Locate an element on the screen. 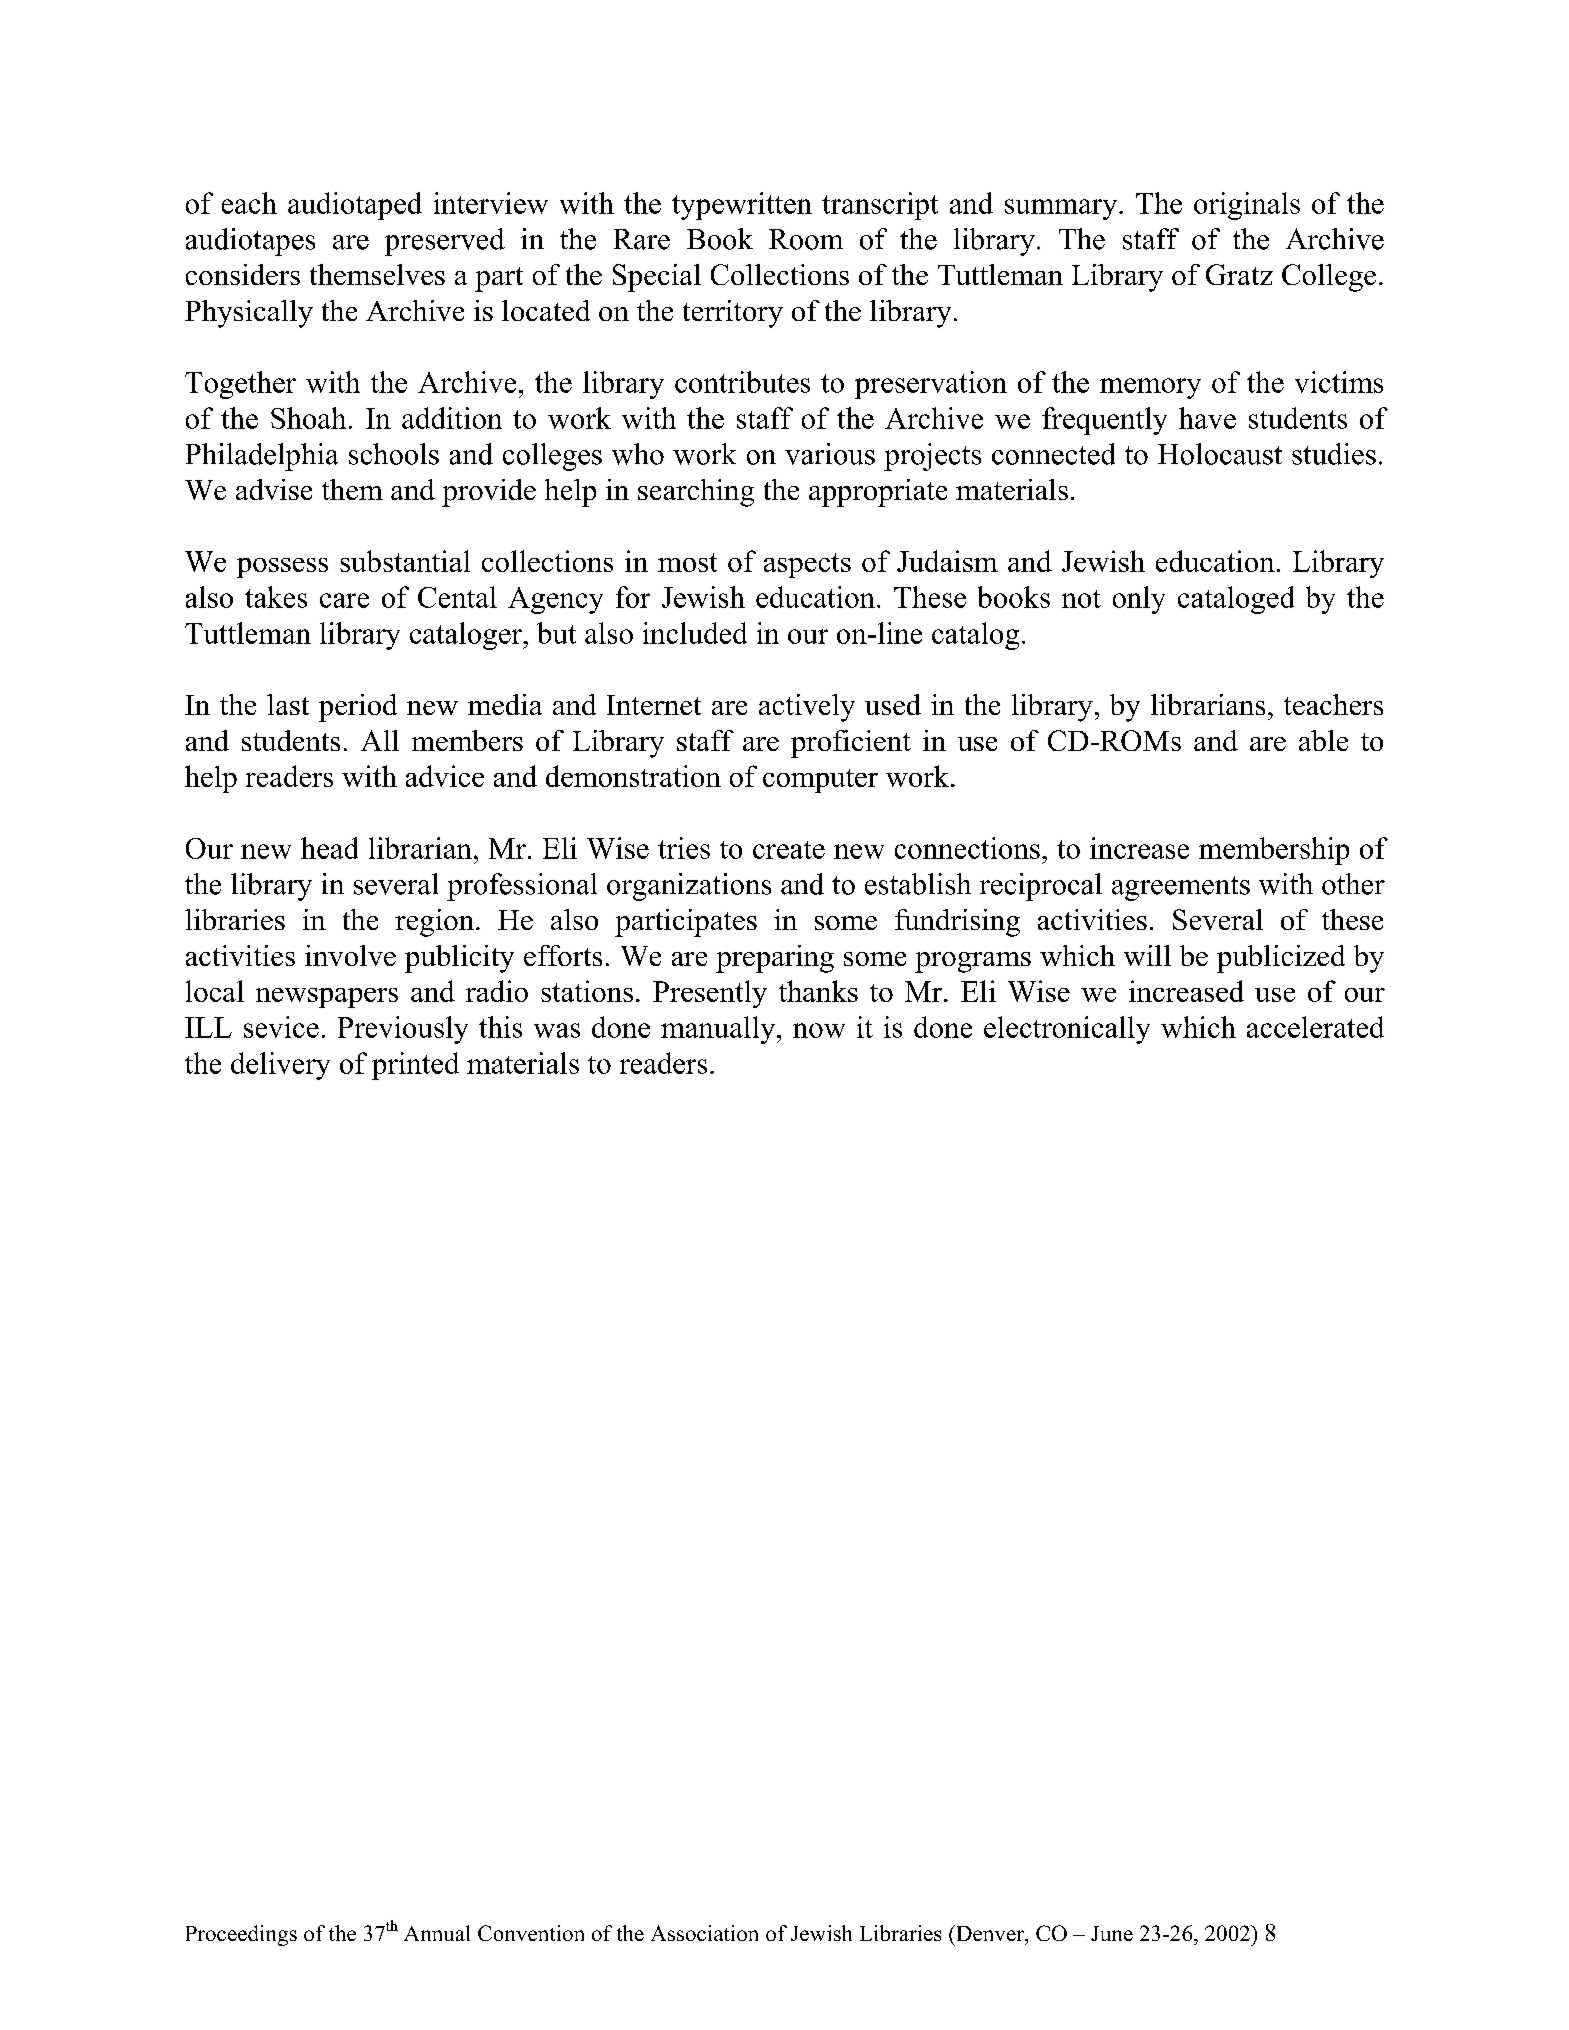  Annual is located at coordinates (437, 1933).
